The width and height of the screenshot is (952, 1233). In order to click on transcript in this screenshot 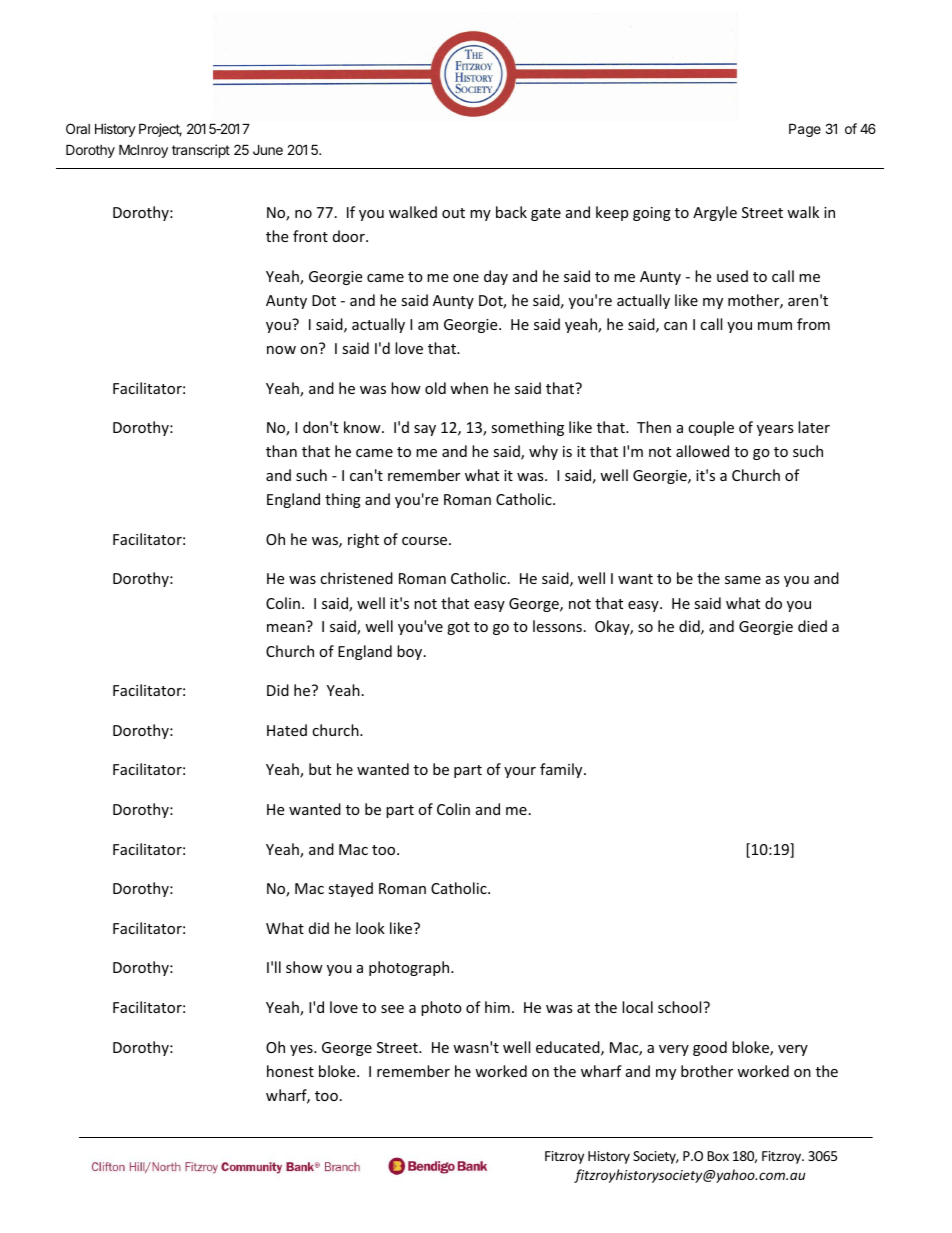, I will do `click(201, 151)`.
